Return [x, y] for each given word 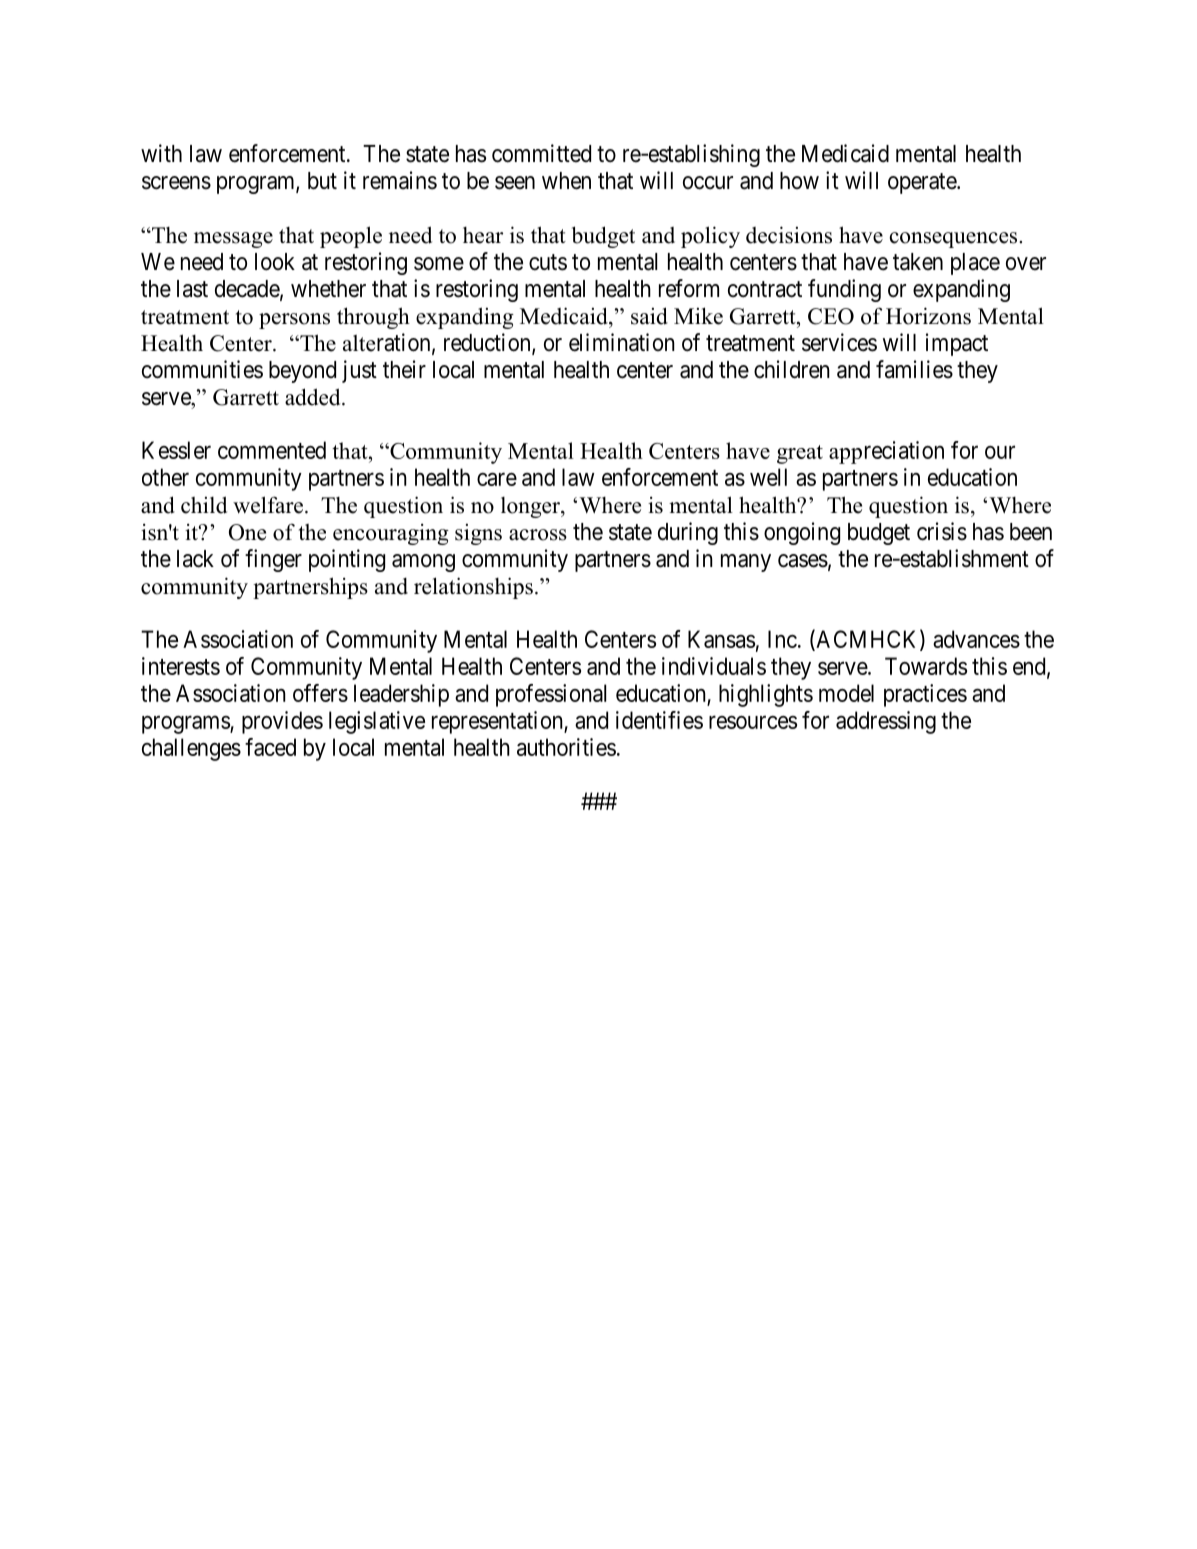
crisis [942, 531]
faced [270, 747]
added [314, 397]
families [914, 369]
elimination [622, 342]
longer [531, 507]
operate [923, 183]
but [322, 181]
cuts [548, 262]
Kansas [721, 639]
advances [976, 639]
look [275, 262]
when [566, 181]
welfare [268, 505]
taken [918, 262]
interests [181, 666]
